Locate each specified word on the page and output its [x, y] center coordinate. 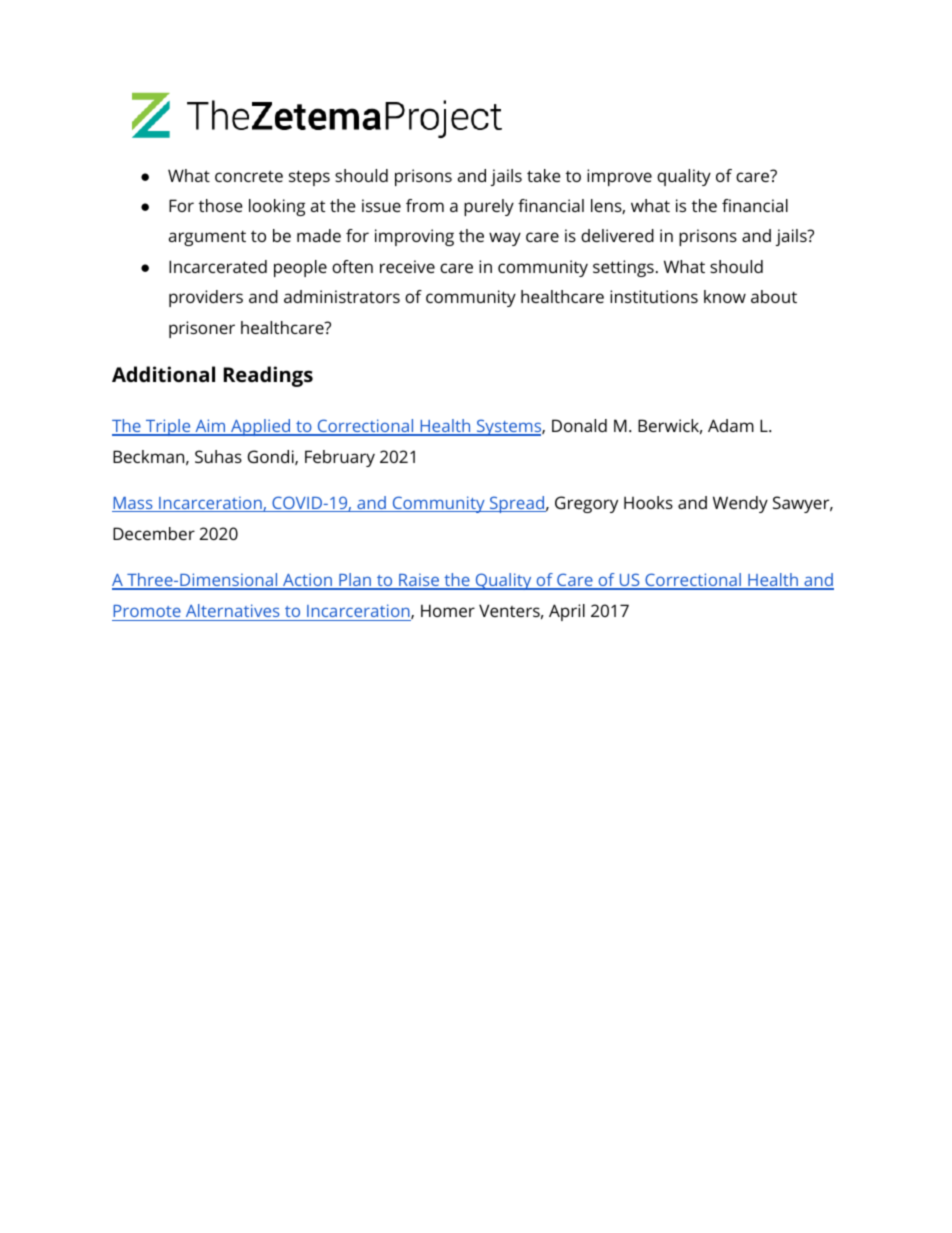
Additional [163, 374]
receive [407, 266]
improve [619, 177]
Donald [579, 425]
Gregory [586, 504]
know [725, 296]
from [425, 205]
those [221, 205]
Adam [731, 425]
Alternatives [233, 610]
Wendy [740, 504]
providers [206, 298]
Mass [133, 504]
